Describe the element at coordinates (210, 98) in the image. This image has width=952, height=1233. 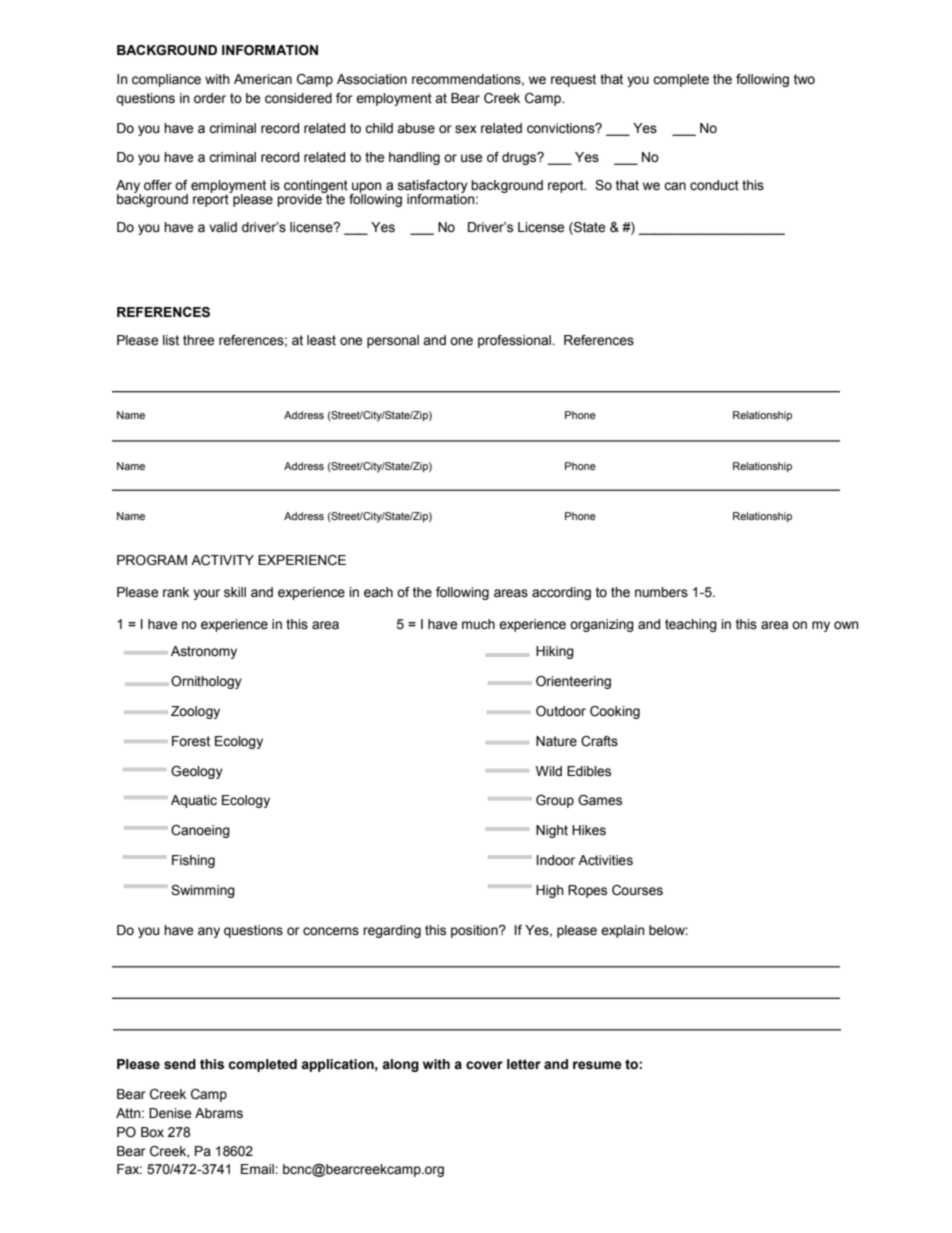
I see `order` at that location.
